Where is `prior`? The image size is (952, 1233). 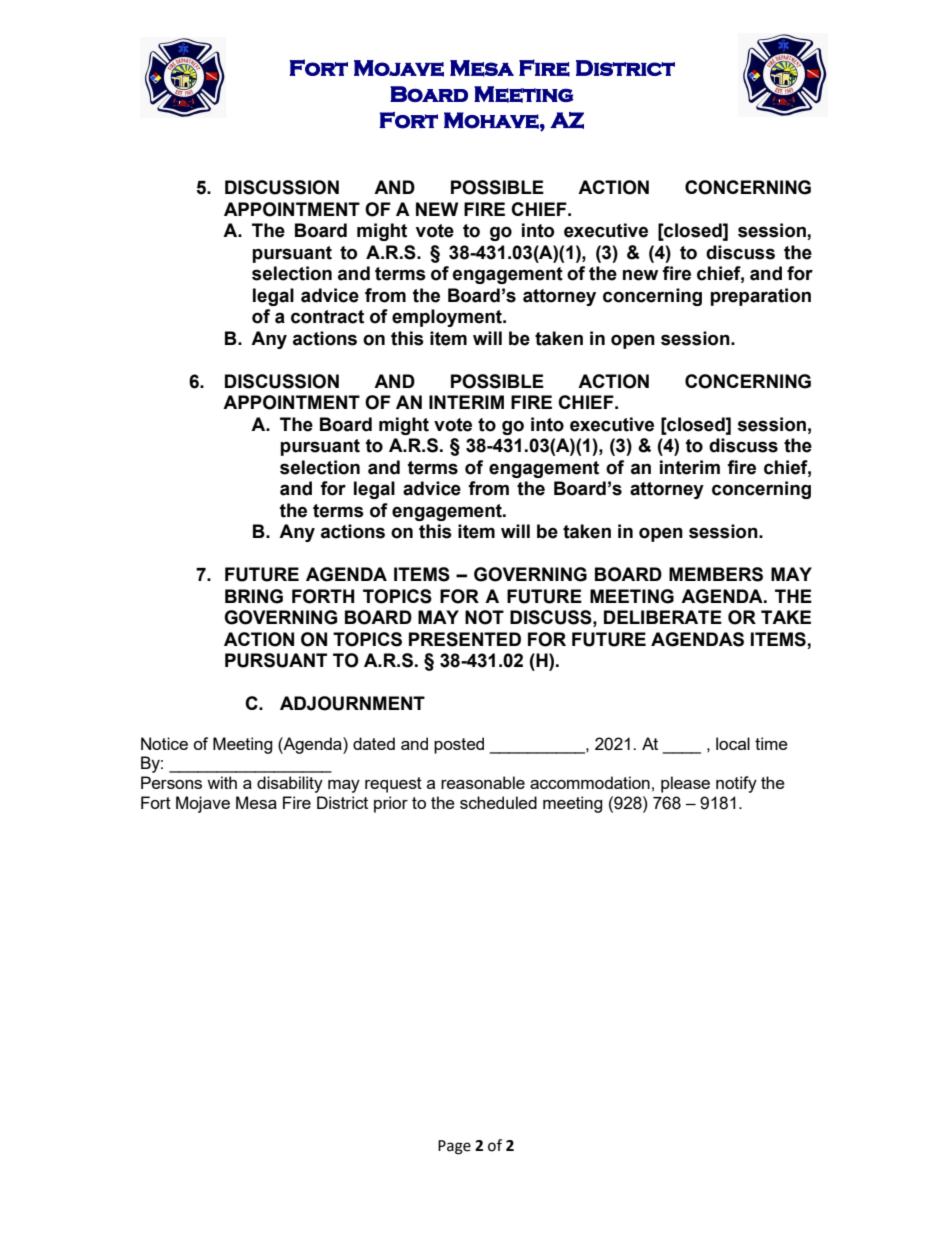
prior is located at coordinates (391, 804).
